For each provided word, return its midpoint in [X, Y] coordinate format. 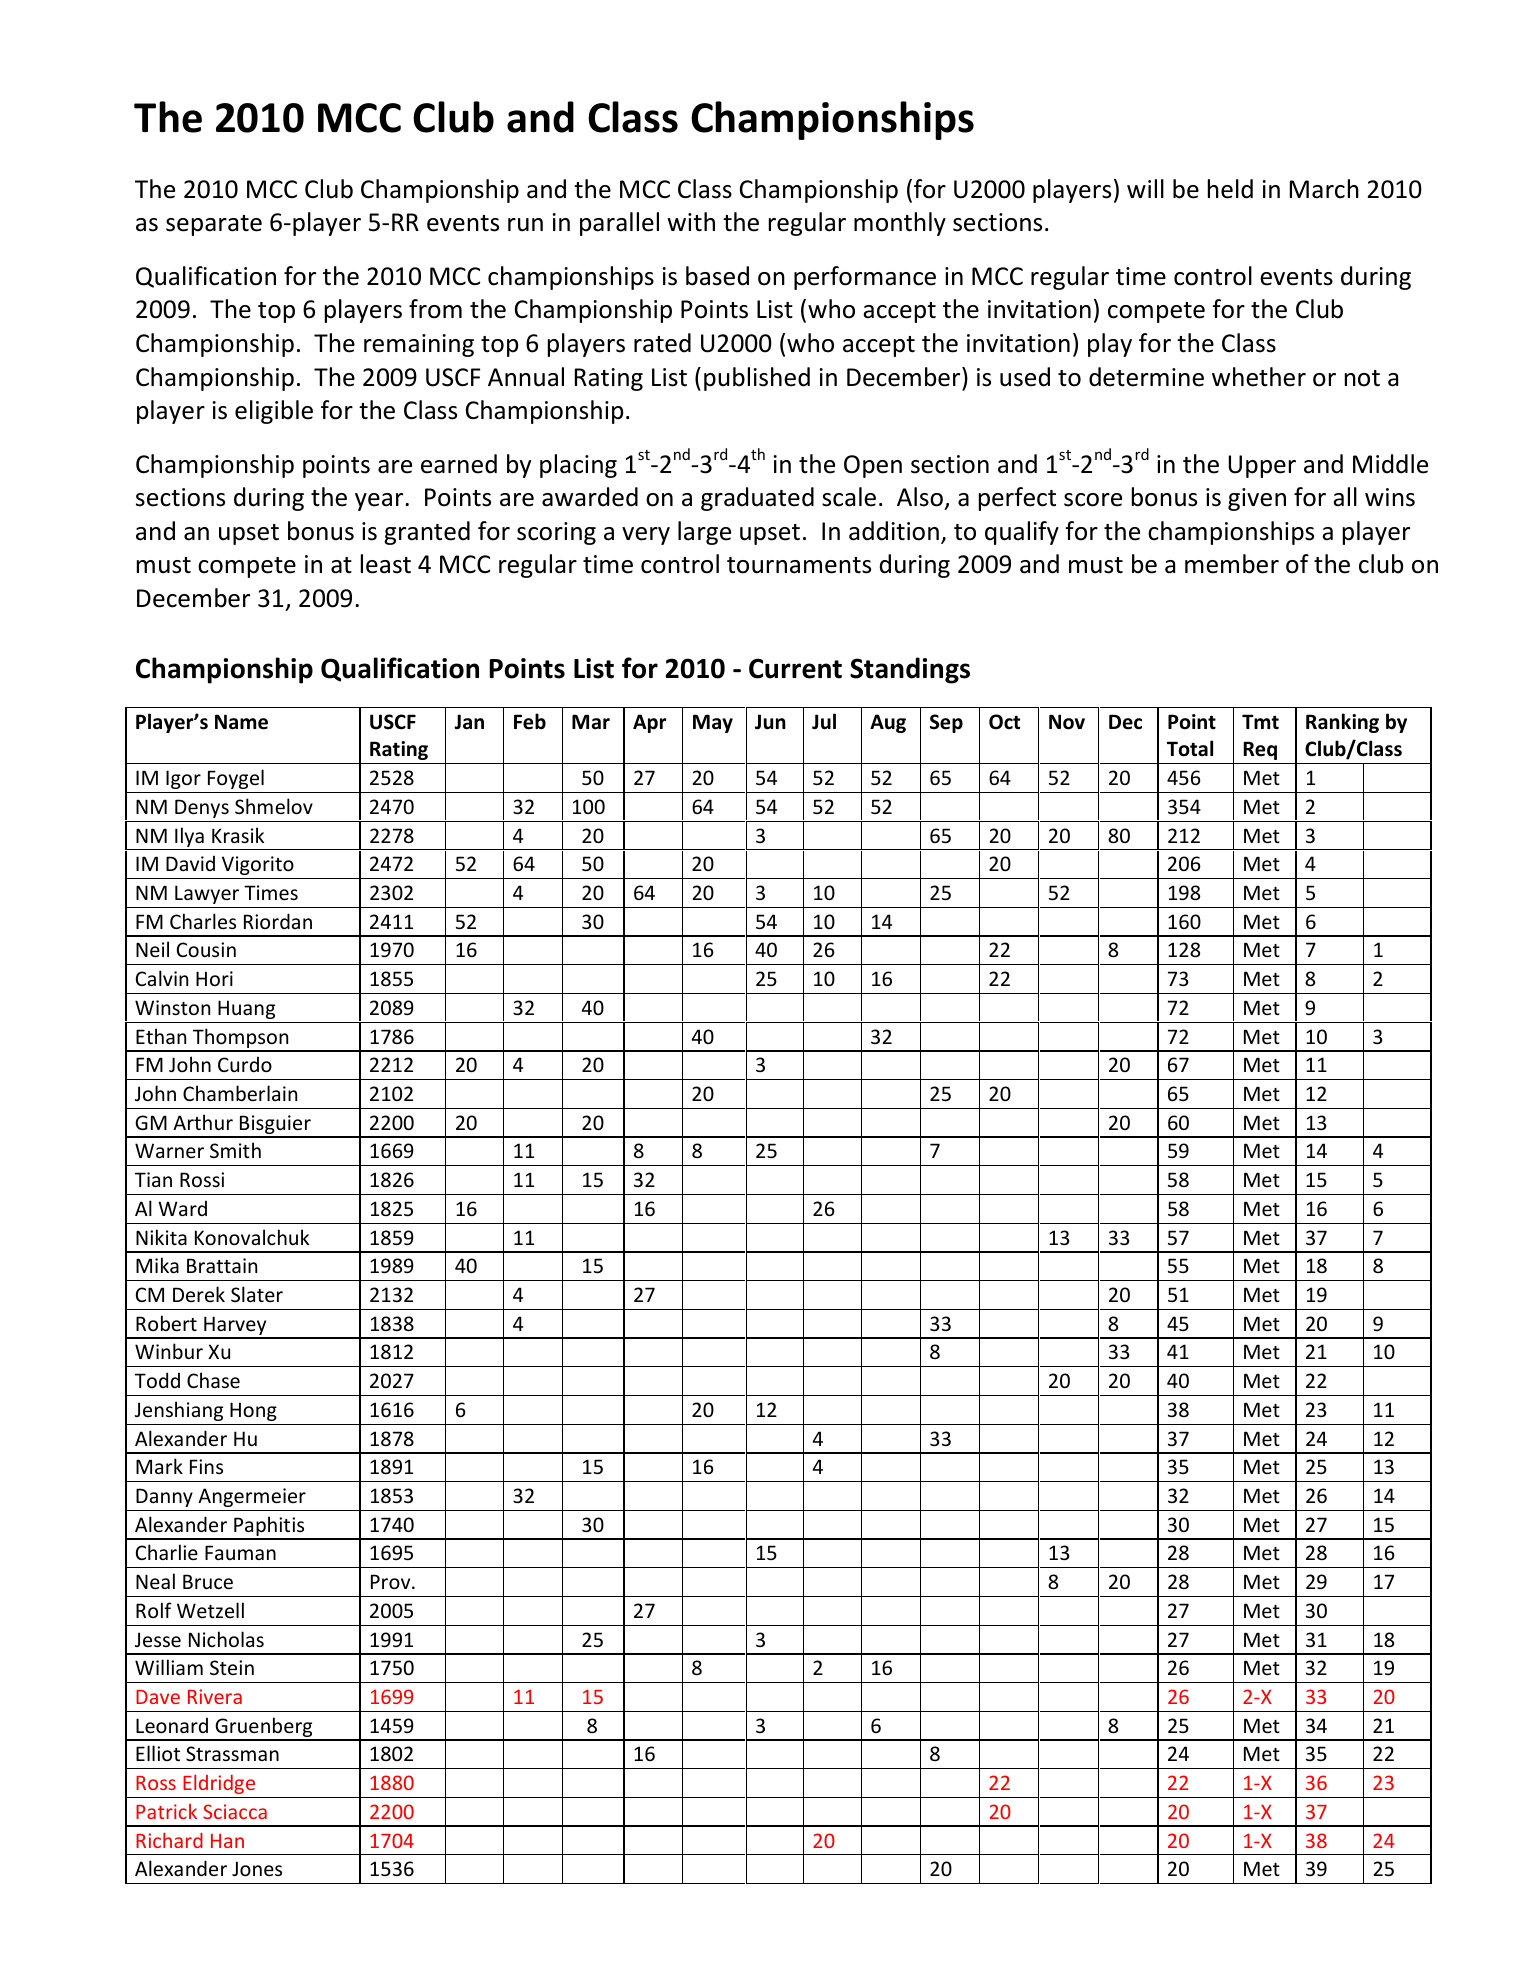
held [1230, 189]
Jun [770, 722]
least [386, 564]
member [1232, 564]
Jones [257, 1868]
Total [1190, 748]
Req [1260, 750]
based [717, 276]
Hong [253, 1411]
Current [795, 668]
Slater [257, 1294]
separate [214, 225]
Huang [246, 1009]
